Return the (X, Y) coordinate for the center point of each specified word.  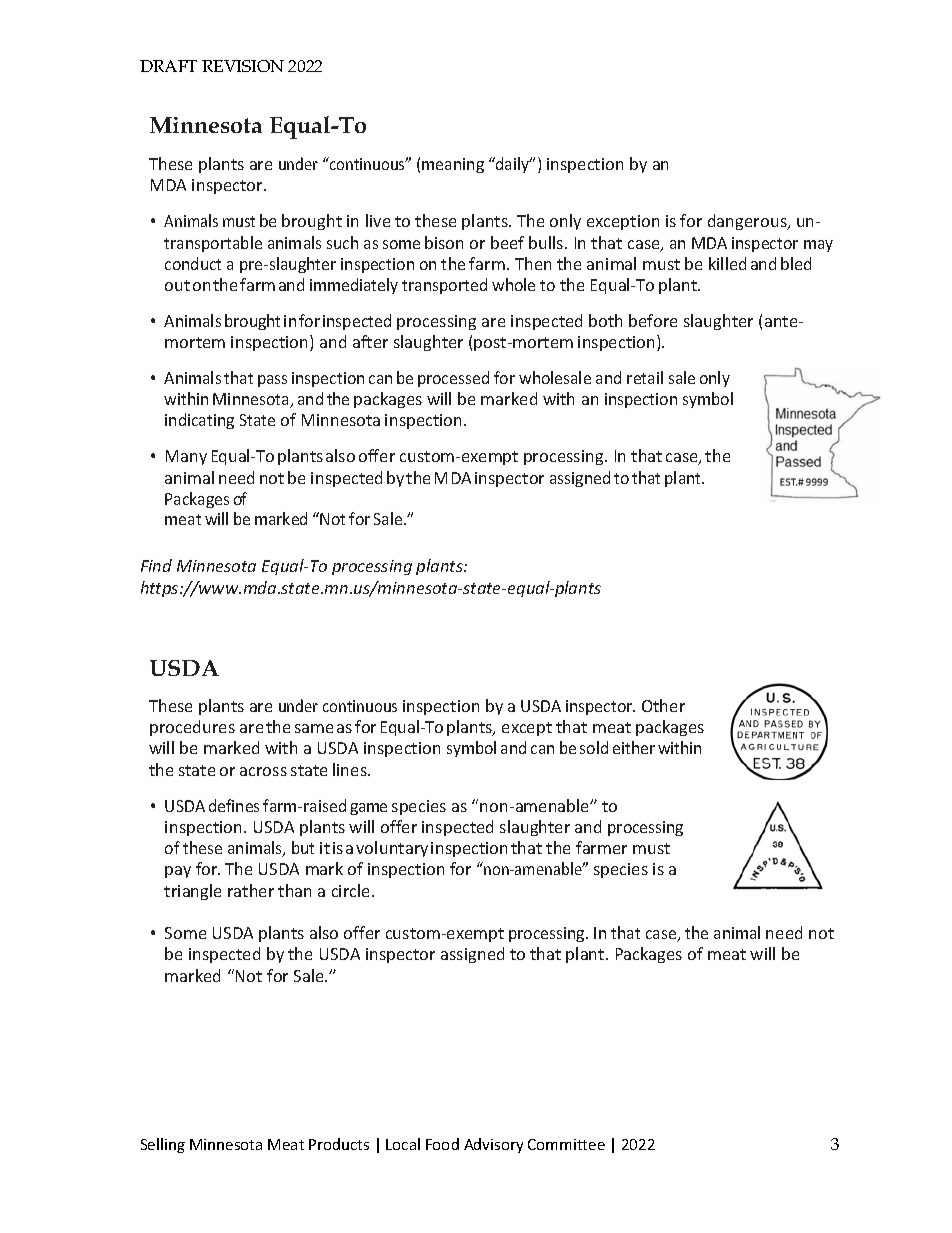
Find (156, 565)
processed (453, 379)
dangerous (748, 222)
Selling (163, 1145)
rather (251, 890)
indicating (199, 421)
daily (513, 165)
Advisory (493, 1145)
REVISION (243, 66)
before (653, 320)
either (634, 747)
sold (594, 747)
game (368, 809)
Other (663, 705)
